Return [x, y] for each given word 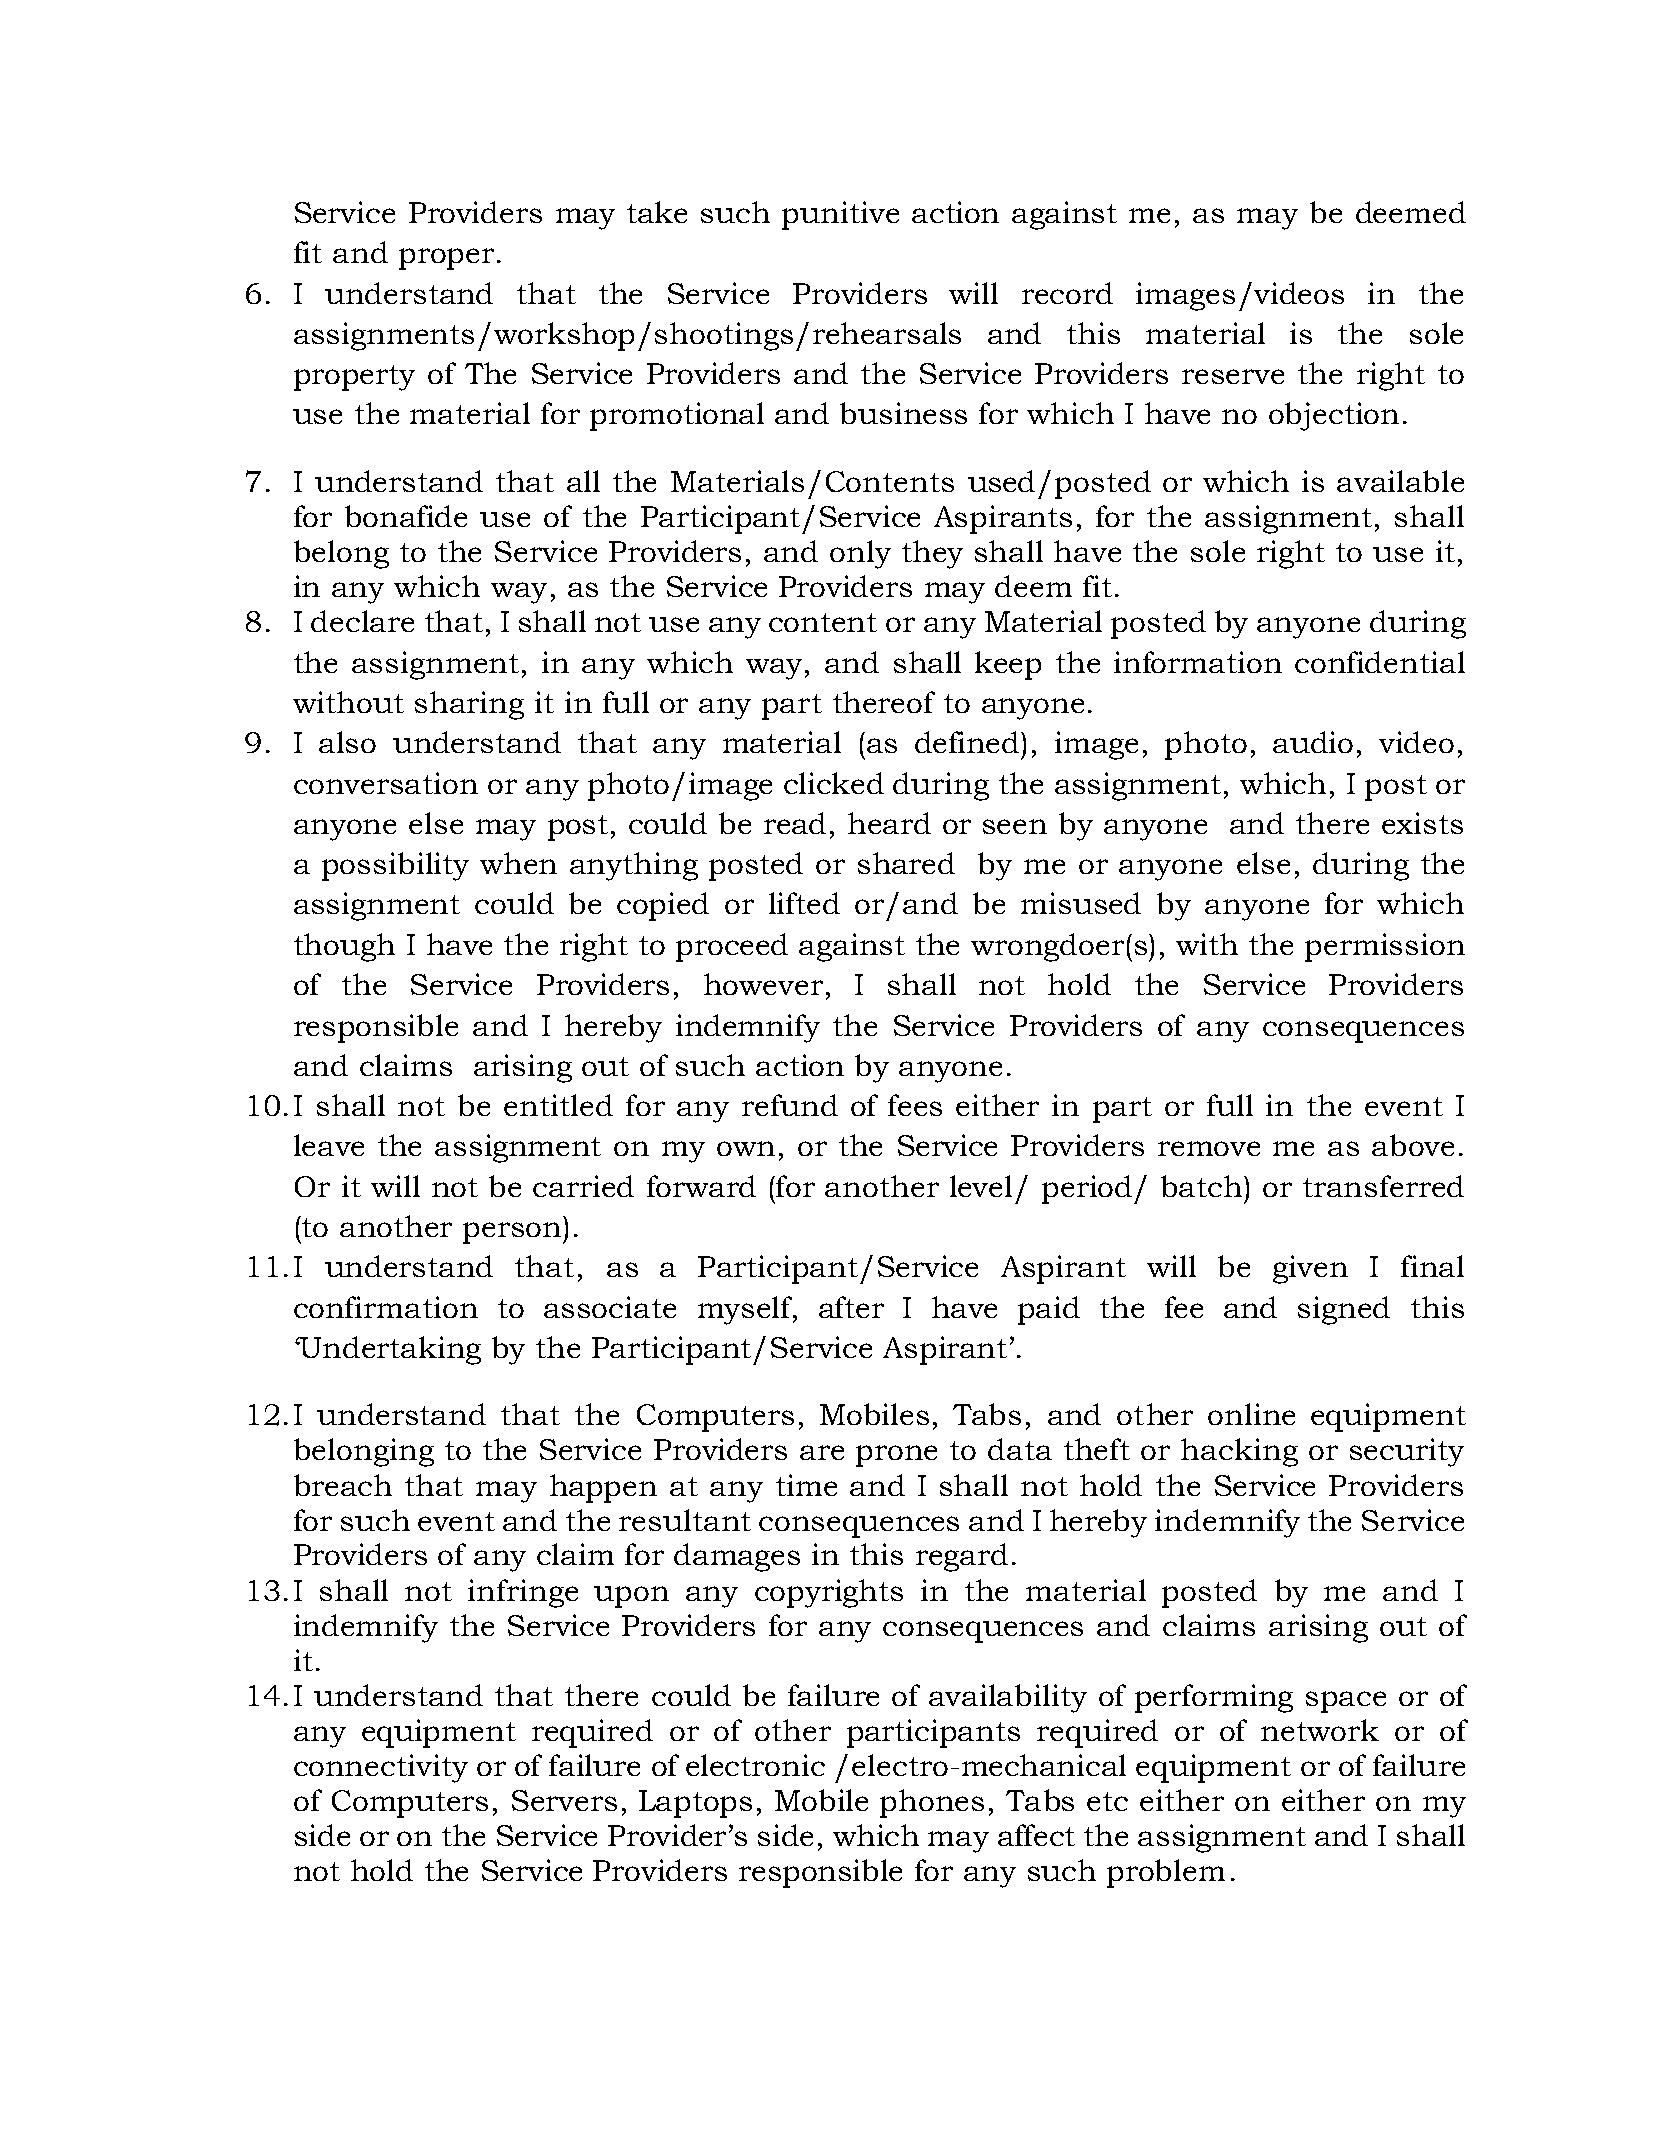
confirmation [386, 1307]
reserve [1233, 376]
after [851, 1307]
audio [1313, 742]
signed [1344, 1310]
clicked [834, 783]
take [657, 212]
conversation [386, 783]
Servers [564, 1800]
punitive [840, 215]
